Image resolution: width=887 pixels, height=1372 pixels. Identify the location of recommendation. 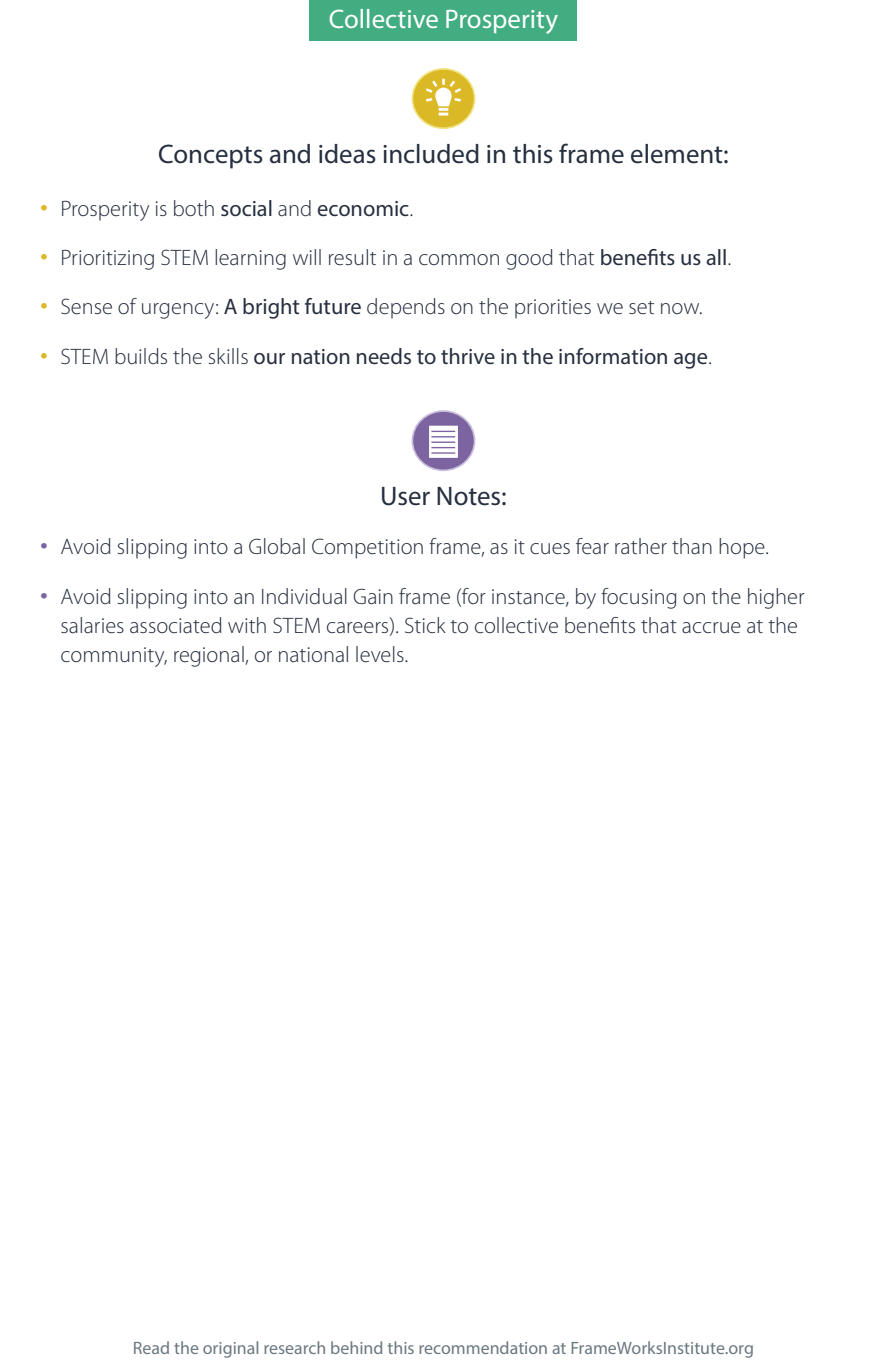
(483, 1347).
